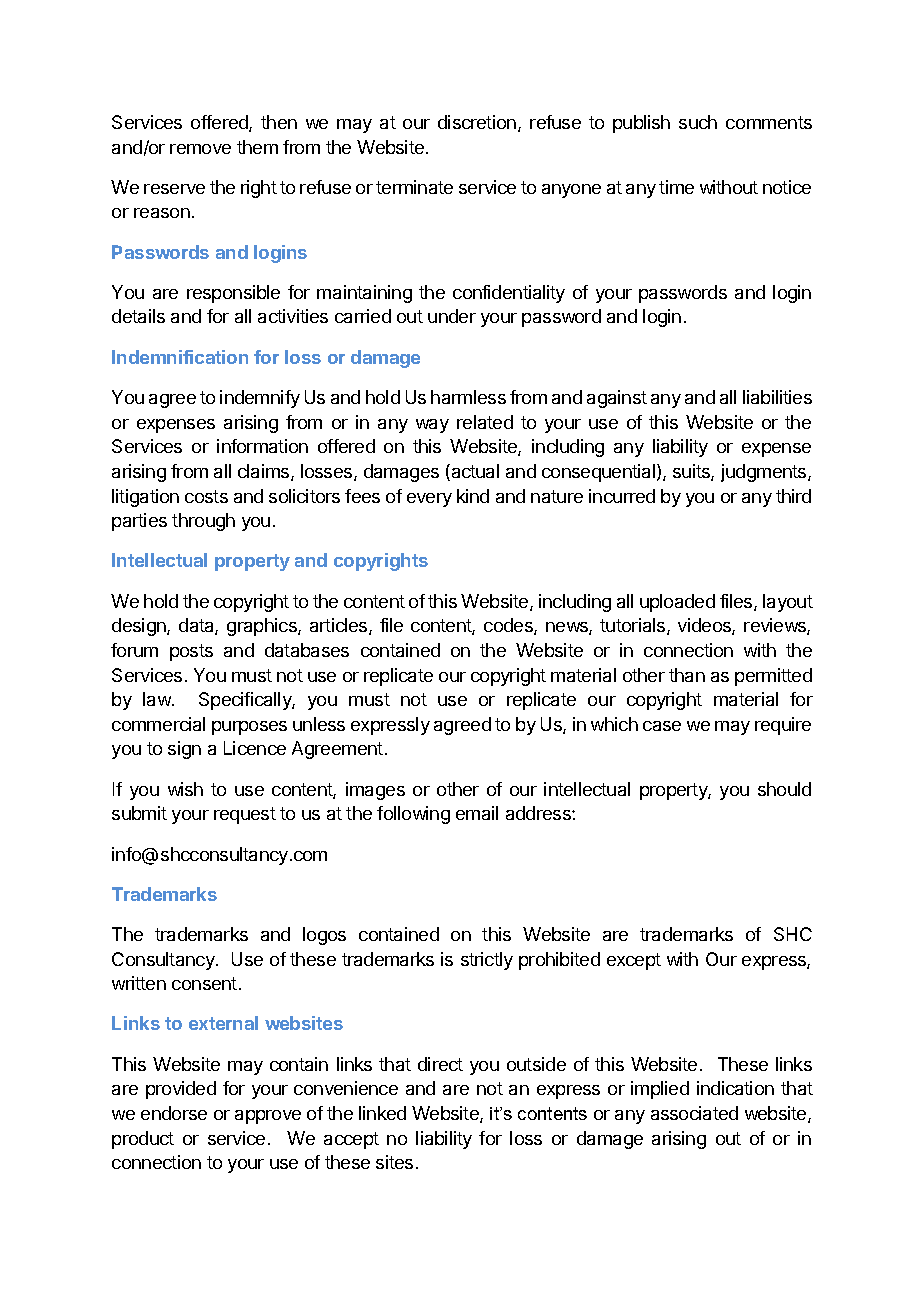  Describe the element at coordinates (477, 813) in the image. I see `email` at that location.
